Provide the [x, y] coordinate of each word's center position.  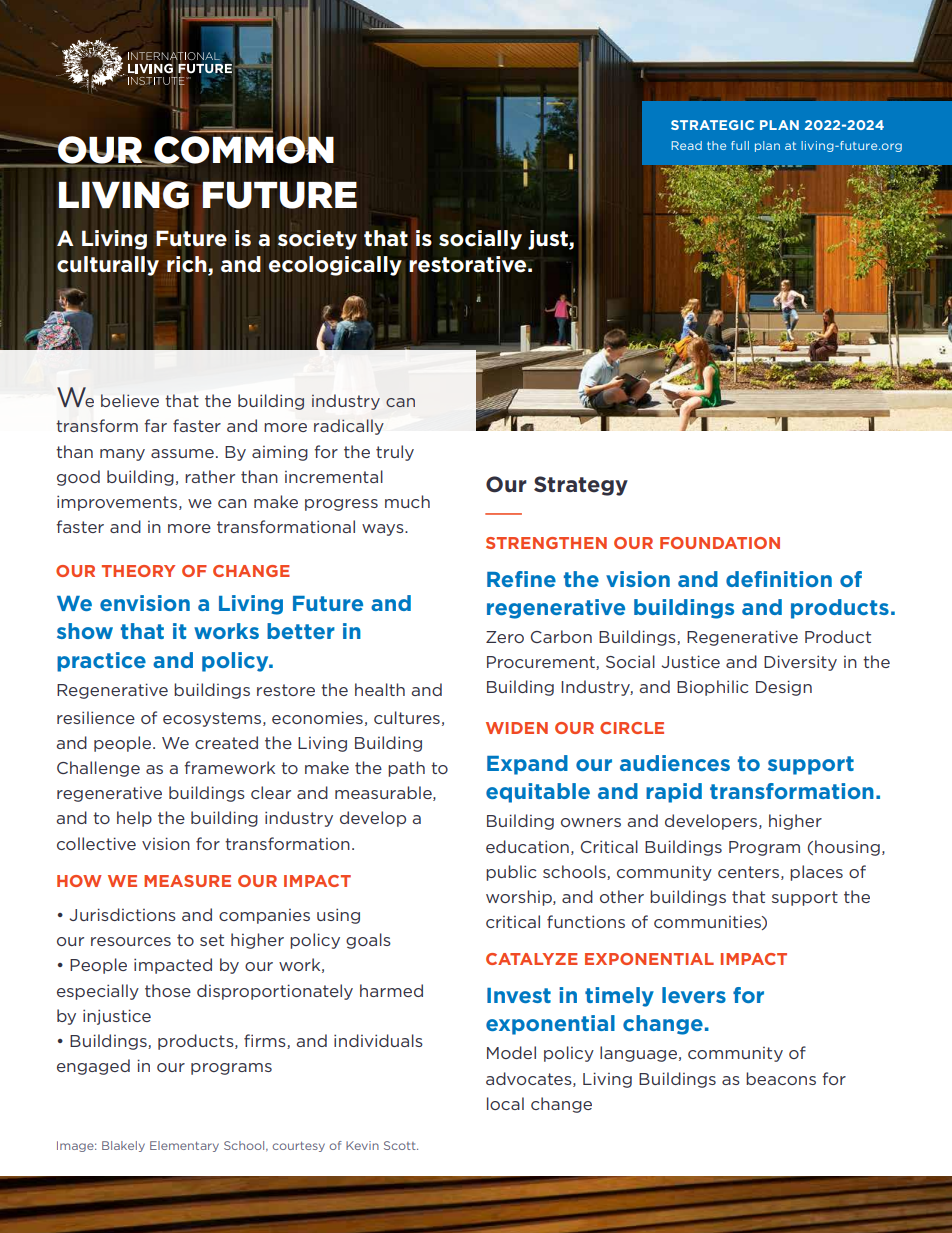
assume [182, 453]
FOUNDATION [720, 543]
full [740, 145]
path [406, 769]
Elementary [184, 1146]
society [317, 240]
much [407, 501]
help [134, 819]
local [505, 1103]
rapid [674, 793]
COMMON [243, 150]
